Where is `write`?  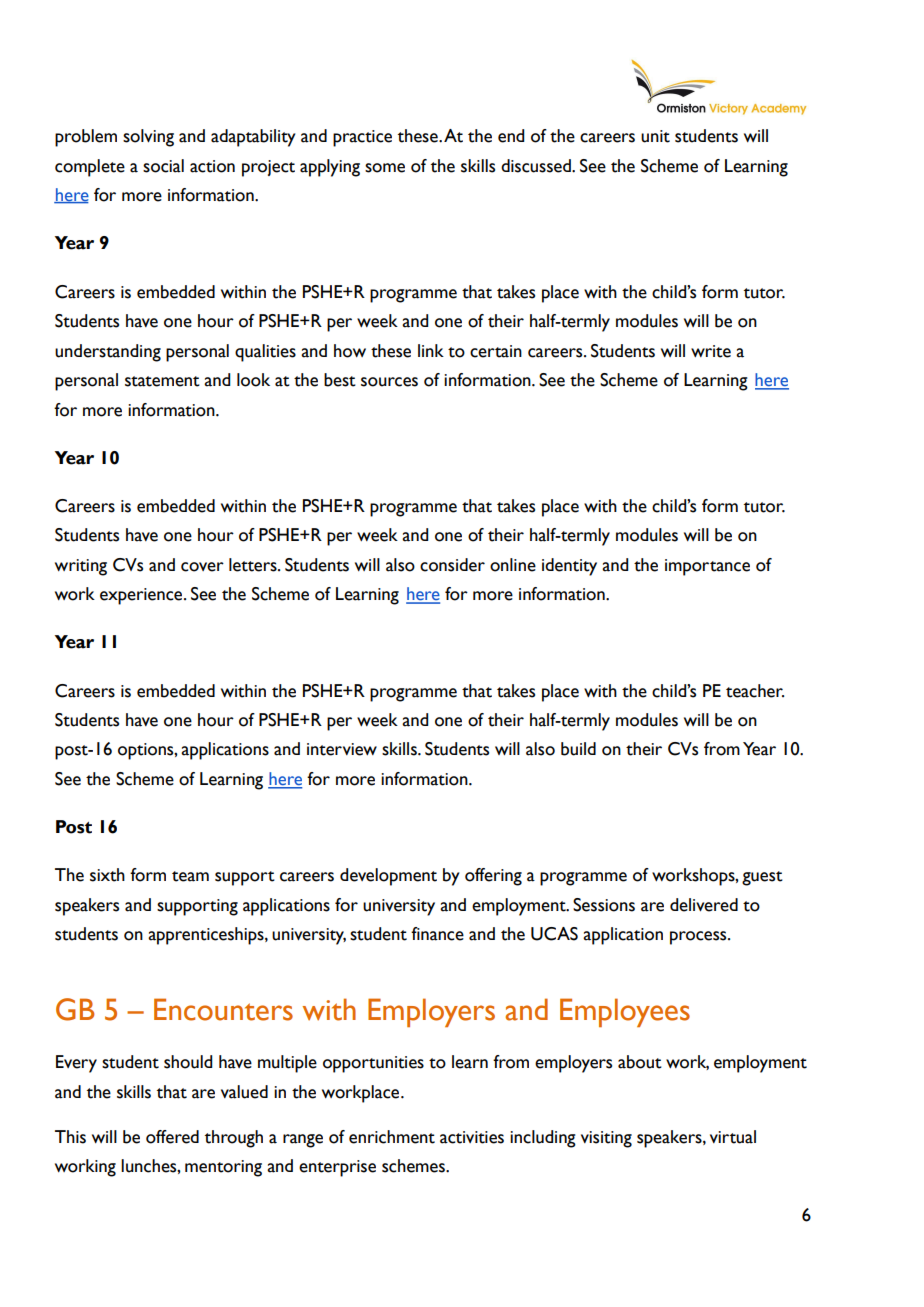
write is located at coordinates (711, 351).
